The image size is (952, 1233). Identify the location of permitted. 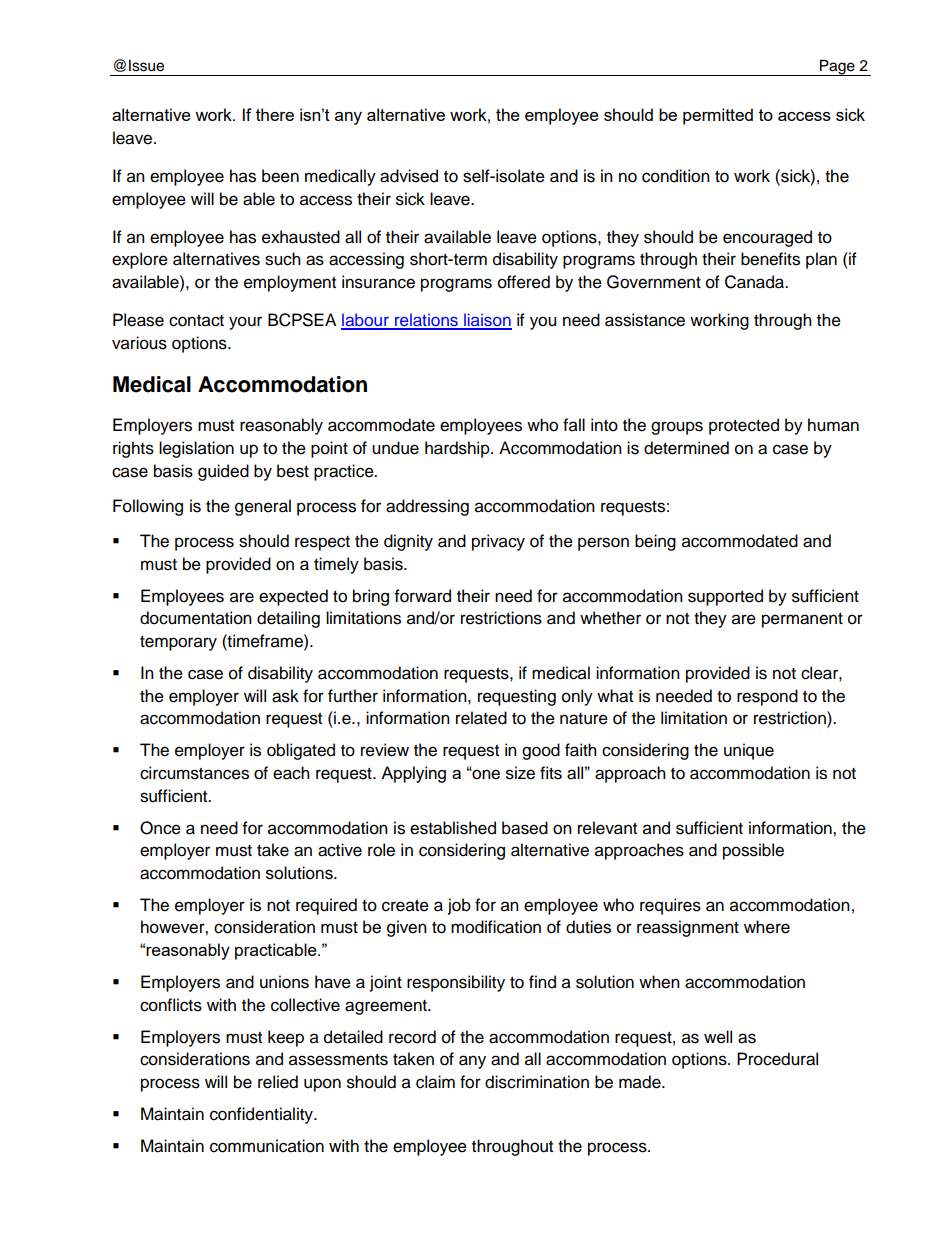
(718, 116).
